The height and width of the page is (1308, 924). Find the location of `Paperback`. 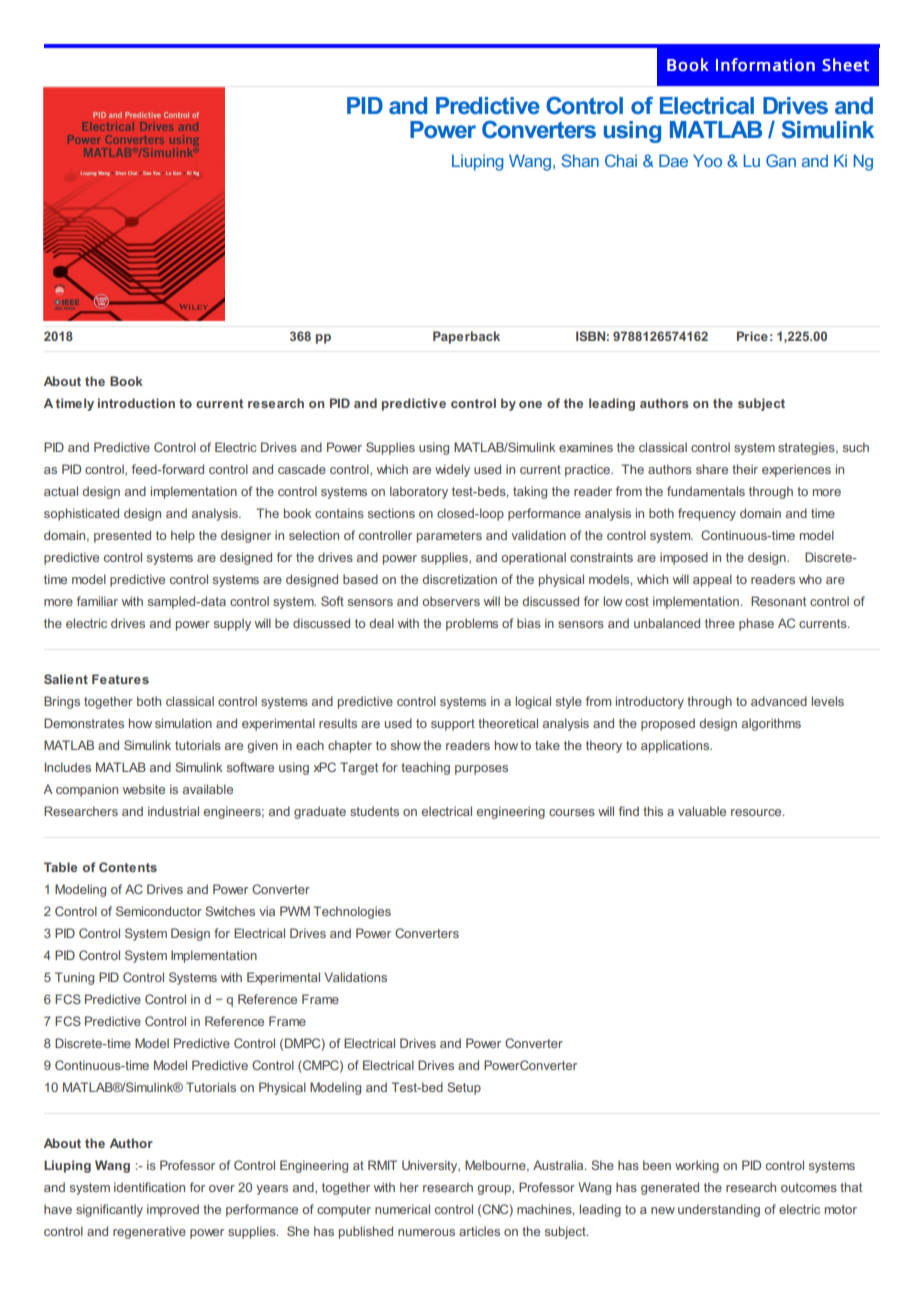

Paperback is located at coordinates (466, 337).
